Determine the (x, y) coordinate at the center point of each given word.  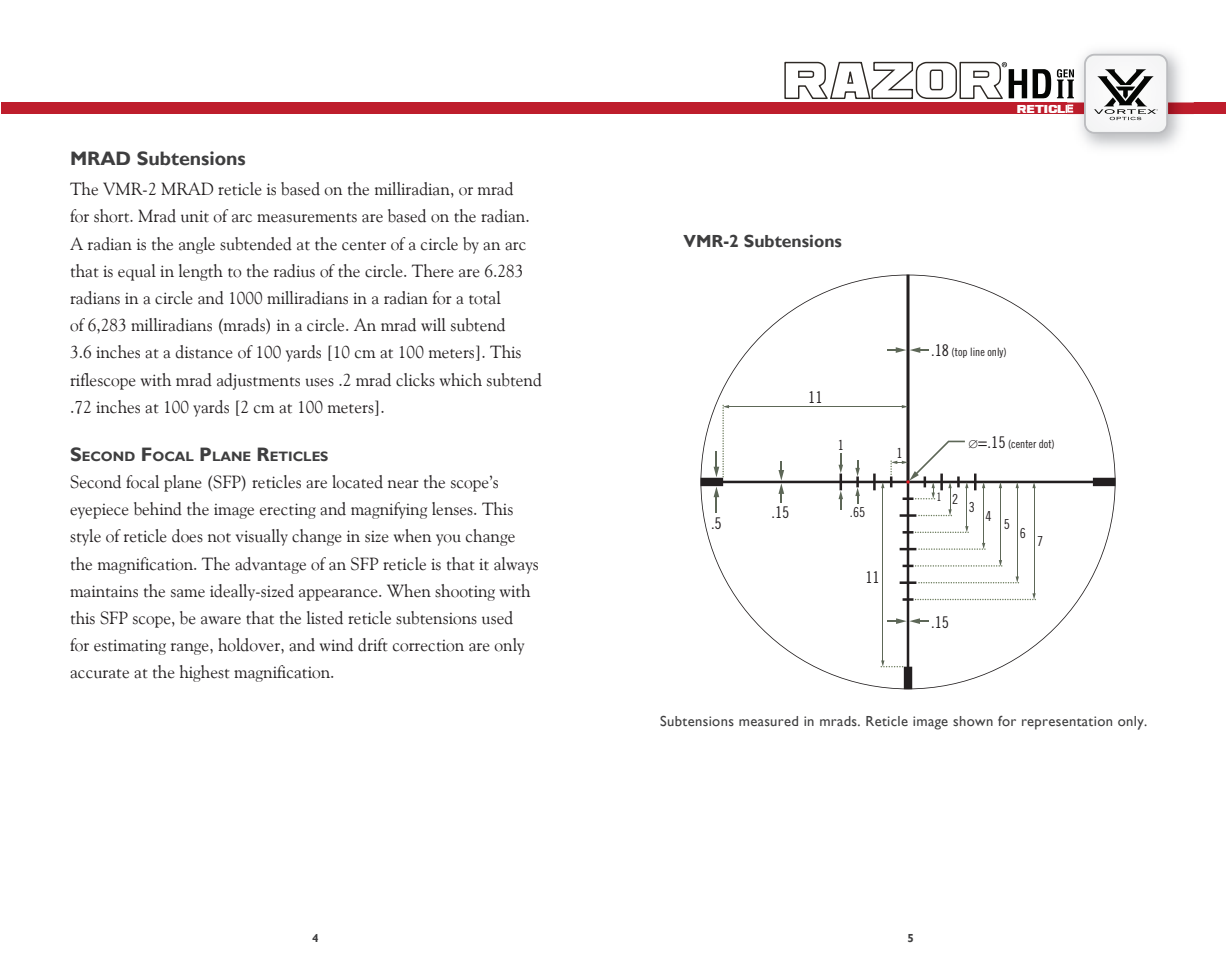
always (516, 565)
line (977, 352)
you (448, 540)
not (219, 538)
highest (205, 673)
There (433, 271)
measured (768, 721)
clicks (415, 380)
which (461, 380)
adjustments (258, 381)
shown (973, 721)
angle (197, 245)
